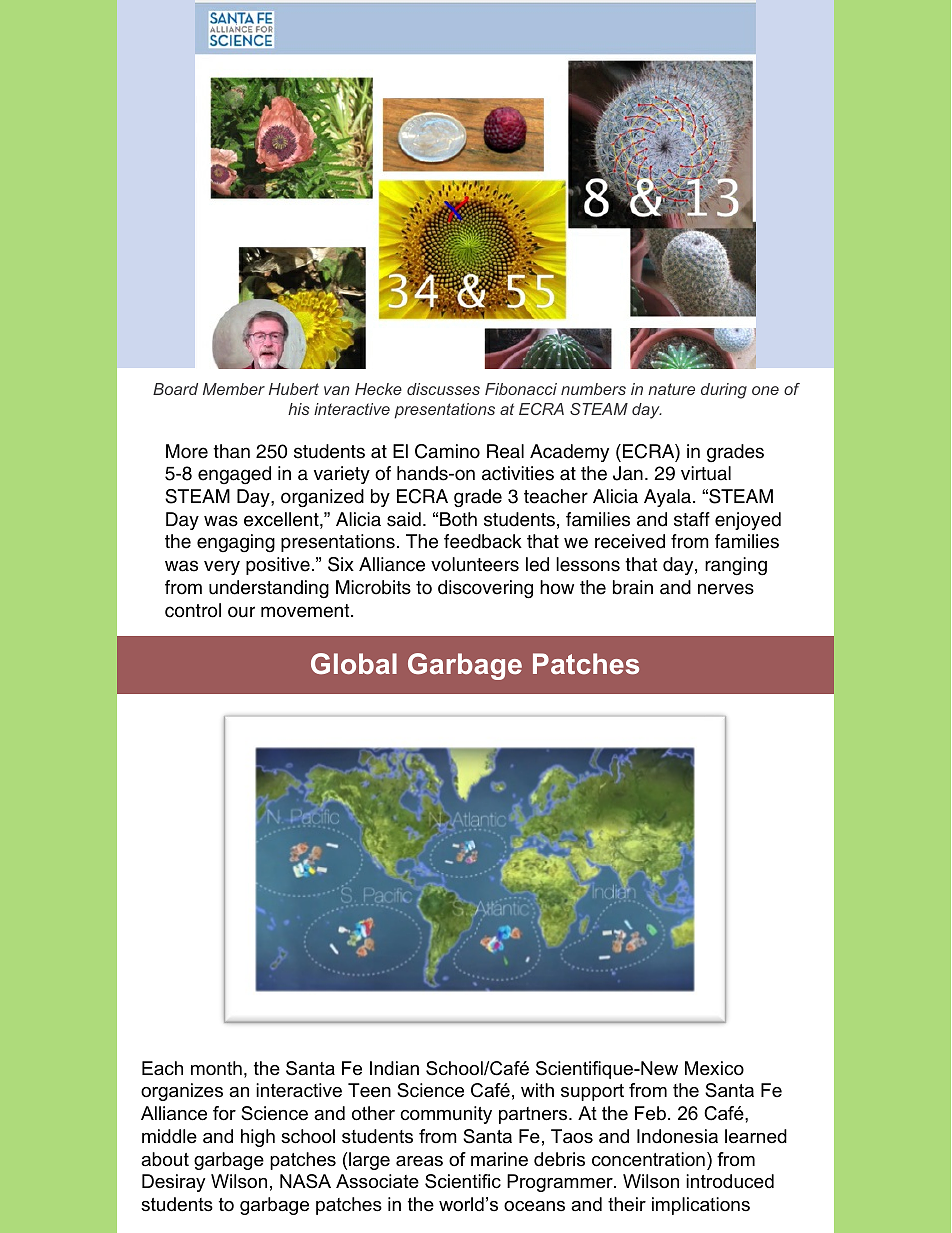 The width and height of the screenshot is (952, 1233). I want to click on implications, so click(701, 1206).
